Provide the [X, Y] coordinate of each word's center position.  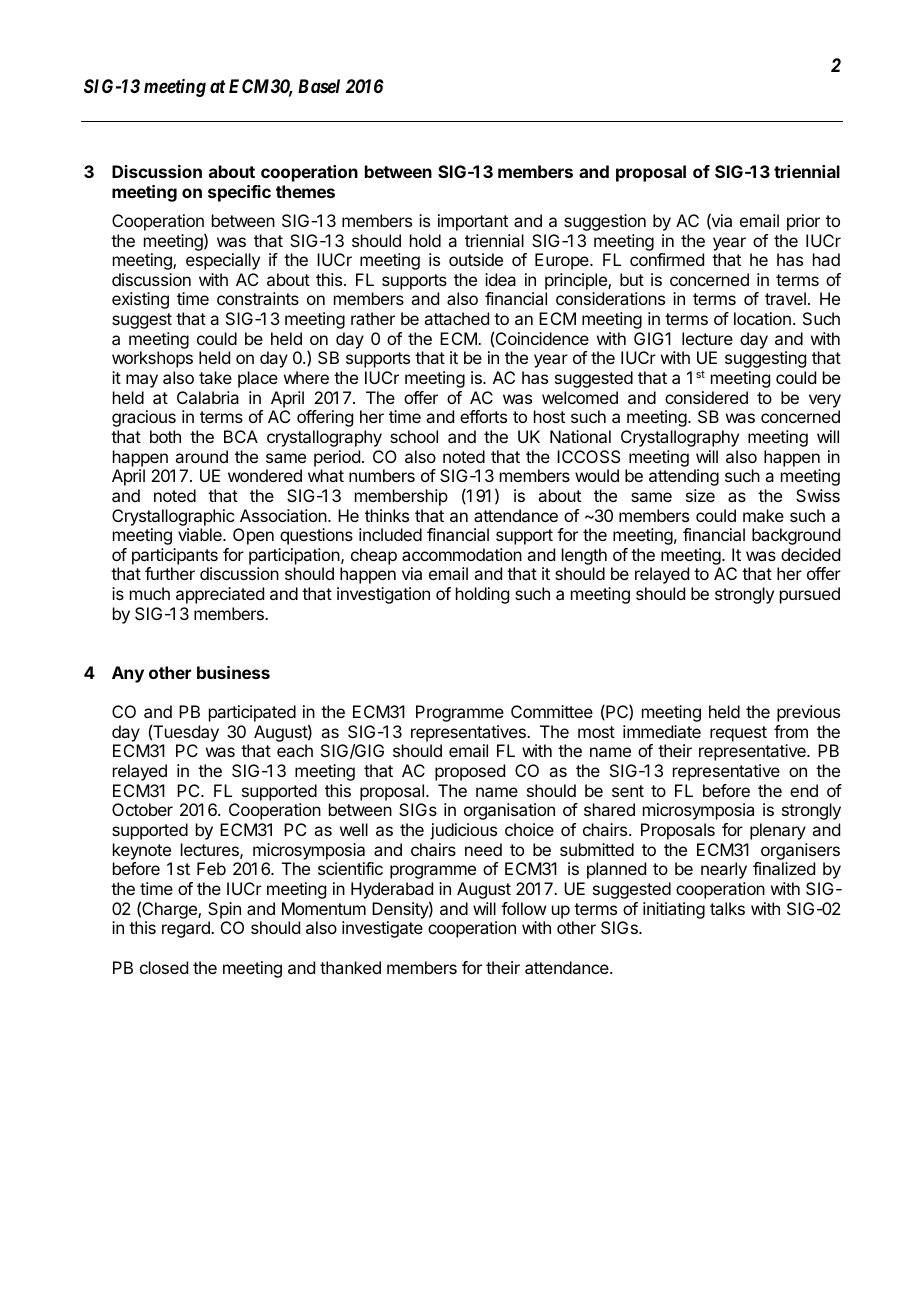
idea [500, 279]
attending [684, 477]
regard [187, 929]
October [142, 809]
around [201, 456]
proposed [470, 772]
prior [803, 222]
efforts [483, 416]
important [473, 222]
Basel [319, 86]
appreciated [220, 595]
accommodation [462, 554]
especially [223, 261]
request [738, 734]
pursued [810, 595]
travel [785, 298]
